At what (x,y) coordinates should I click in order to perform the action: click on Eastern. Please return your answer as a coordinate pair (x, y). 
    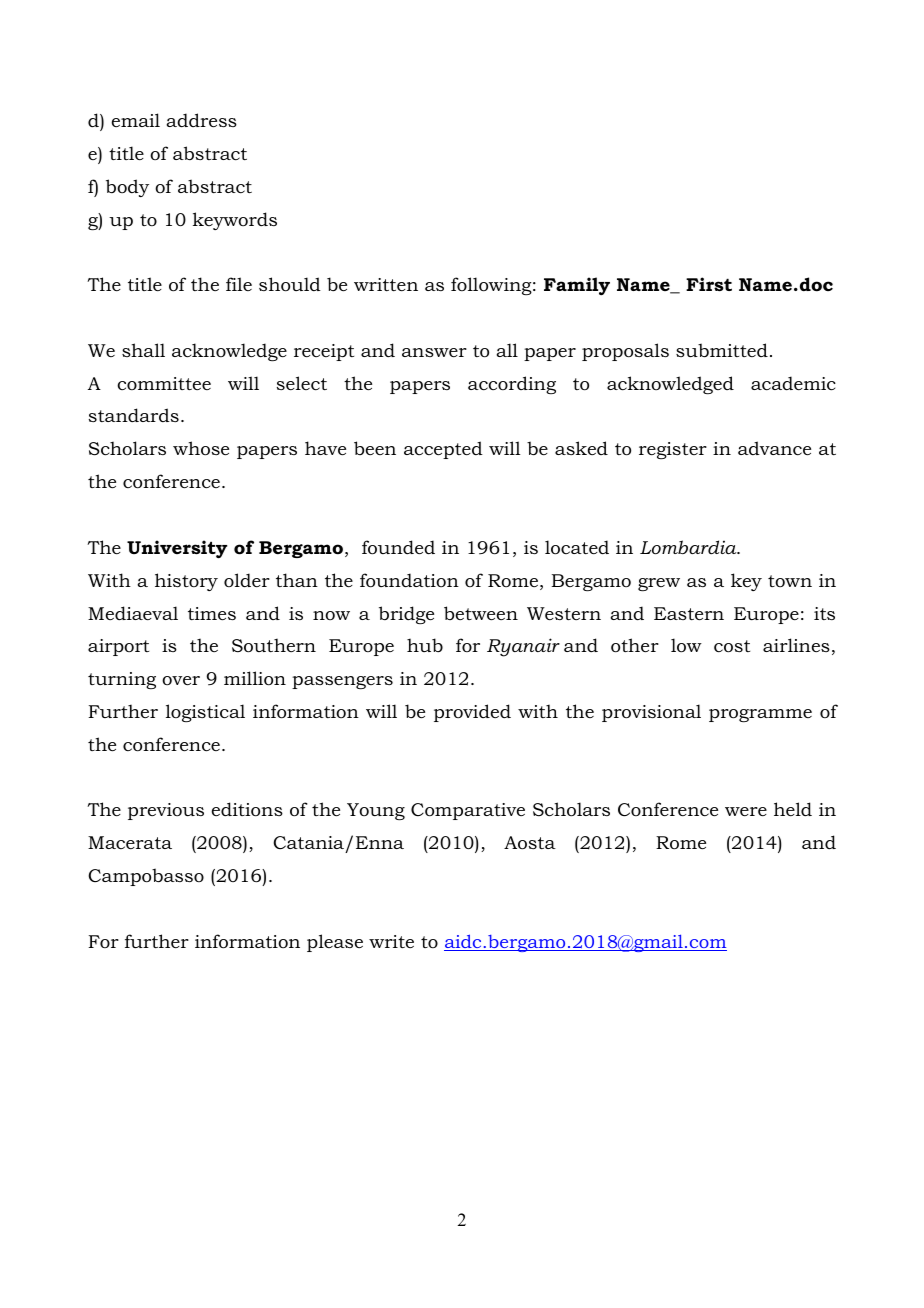
    Looking at the image, I should click on (689, 613).
